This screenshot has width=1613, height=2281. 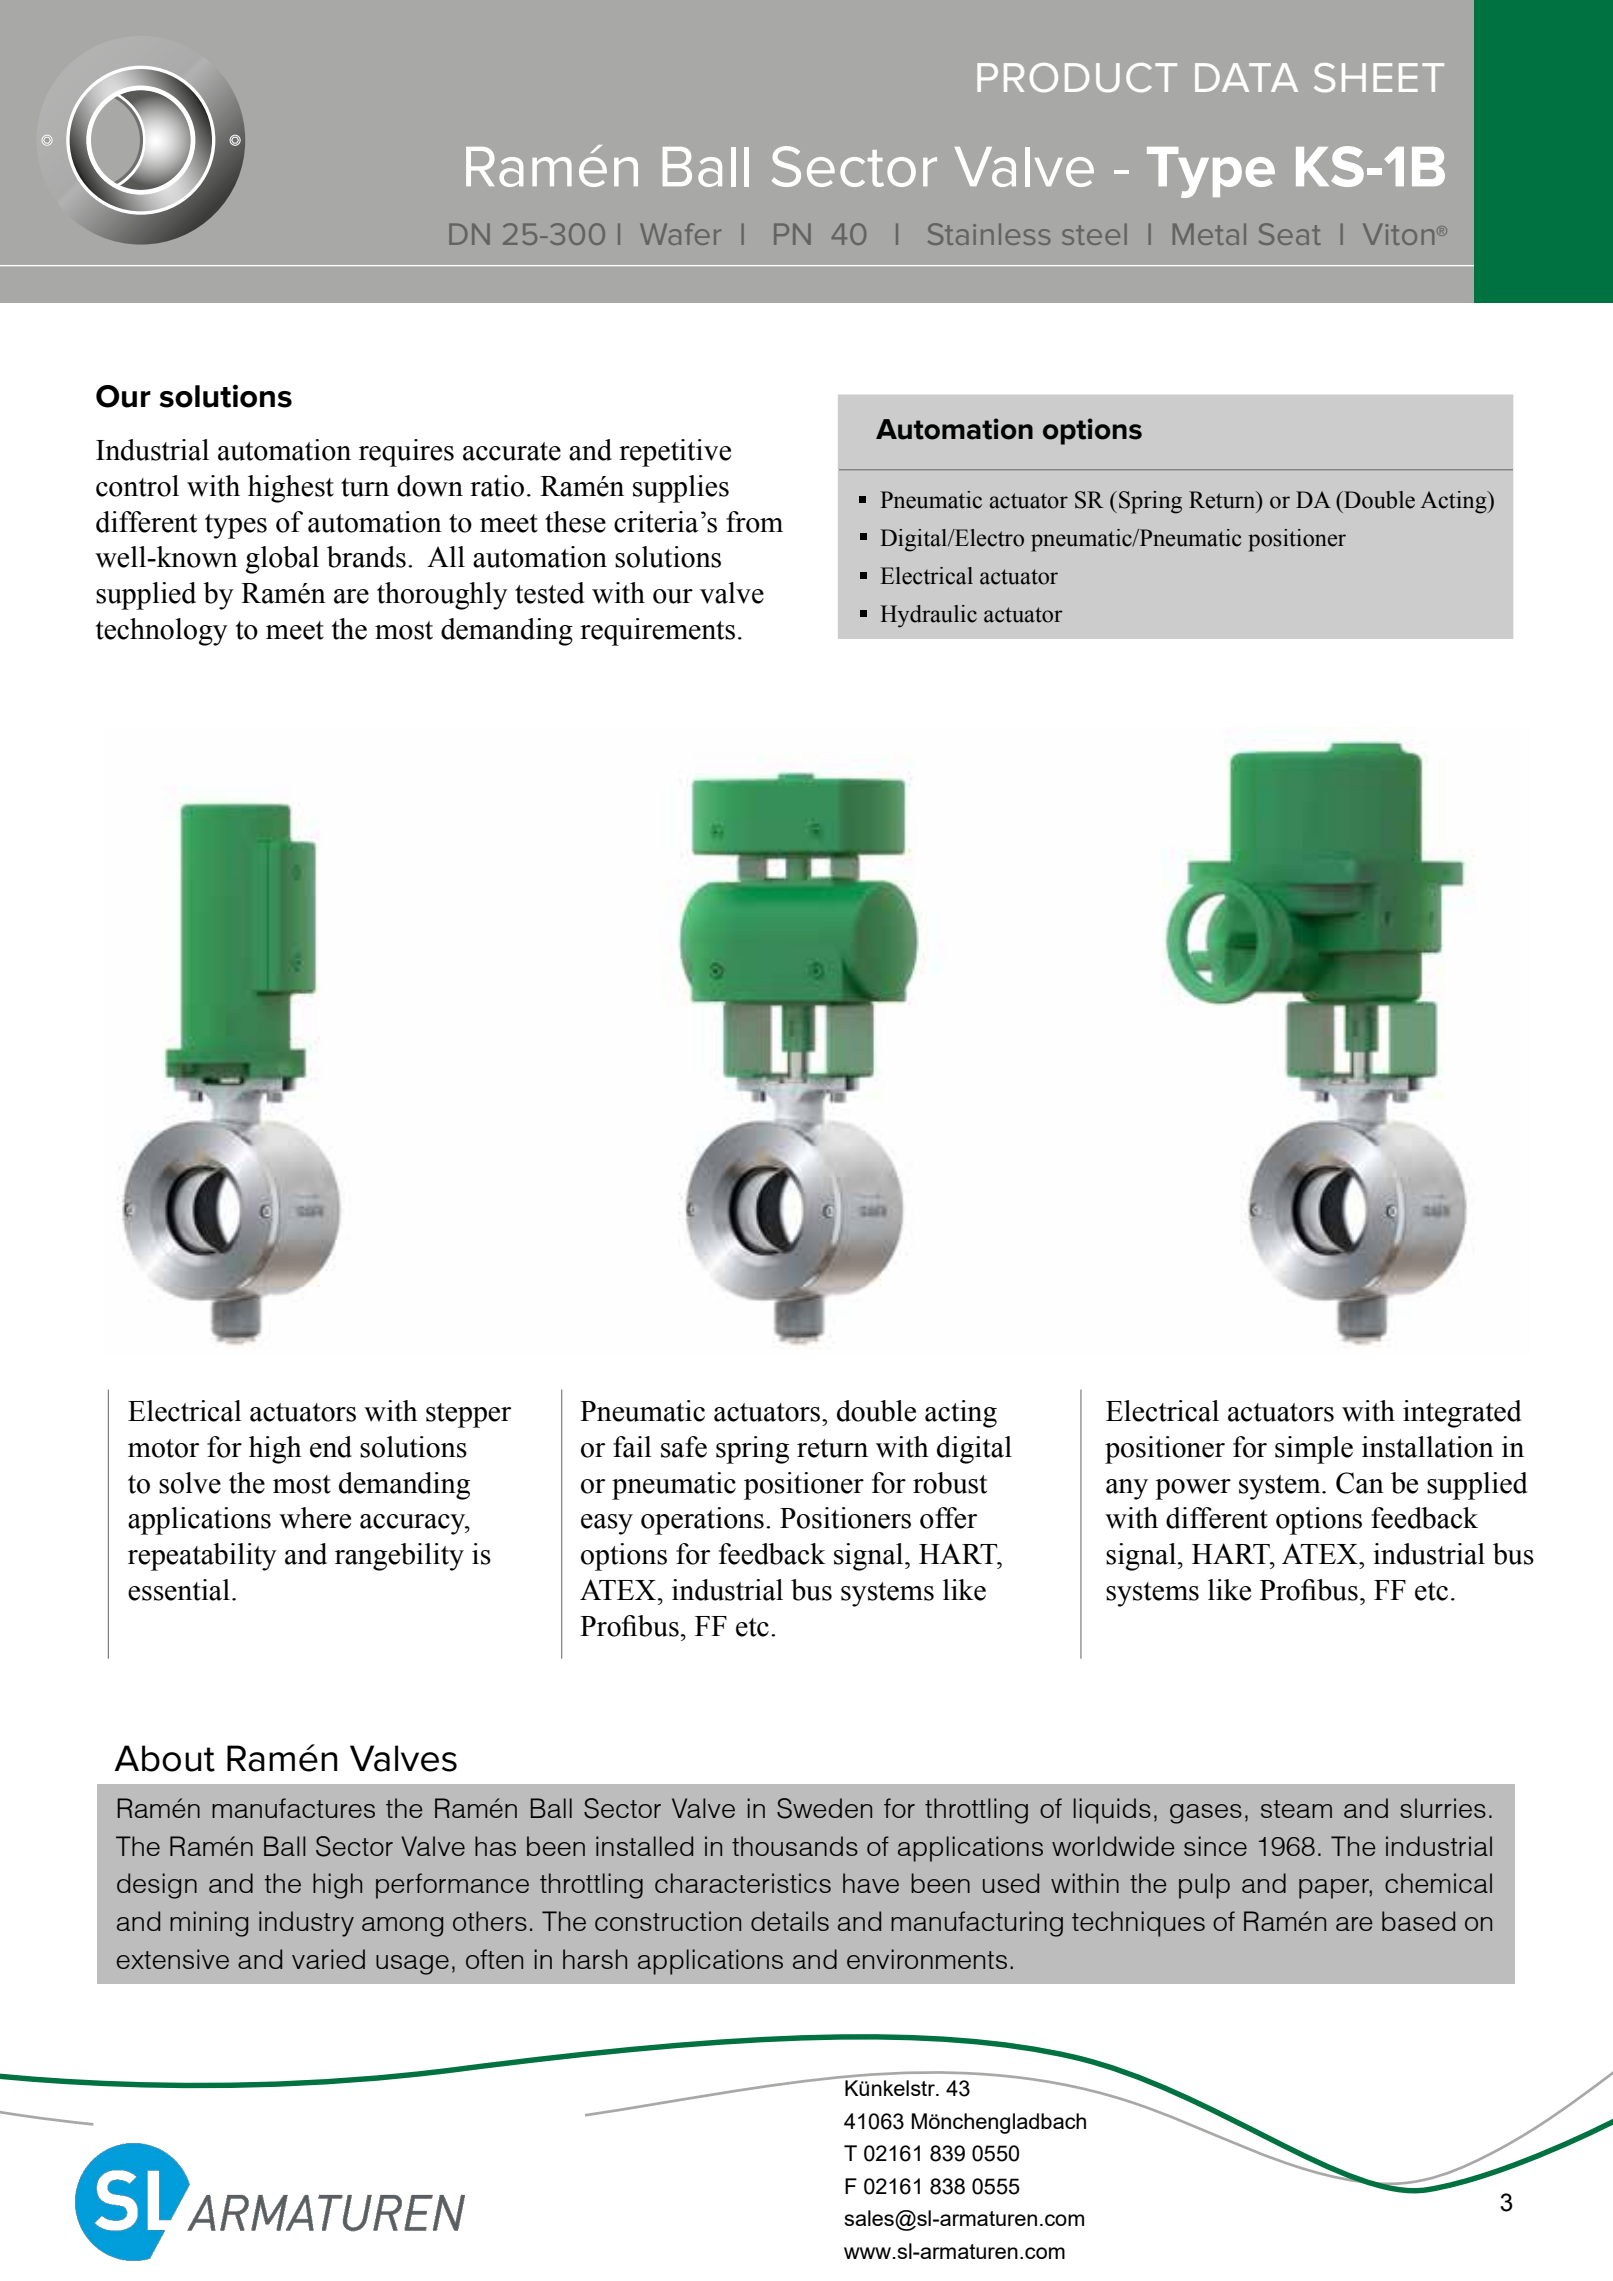 What do you see at coordinates (162, 632) in the screenshot?
I see `technology` at bounding box center [162, 632].
